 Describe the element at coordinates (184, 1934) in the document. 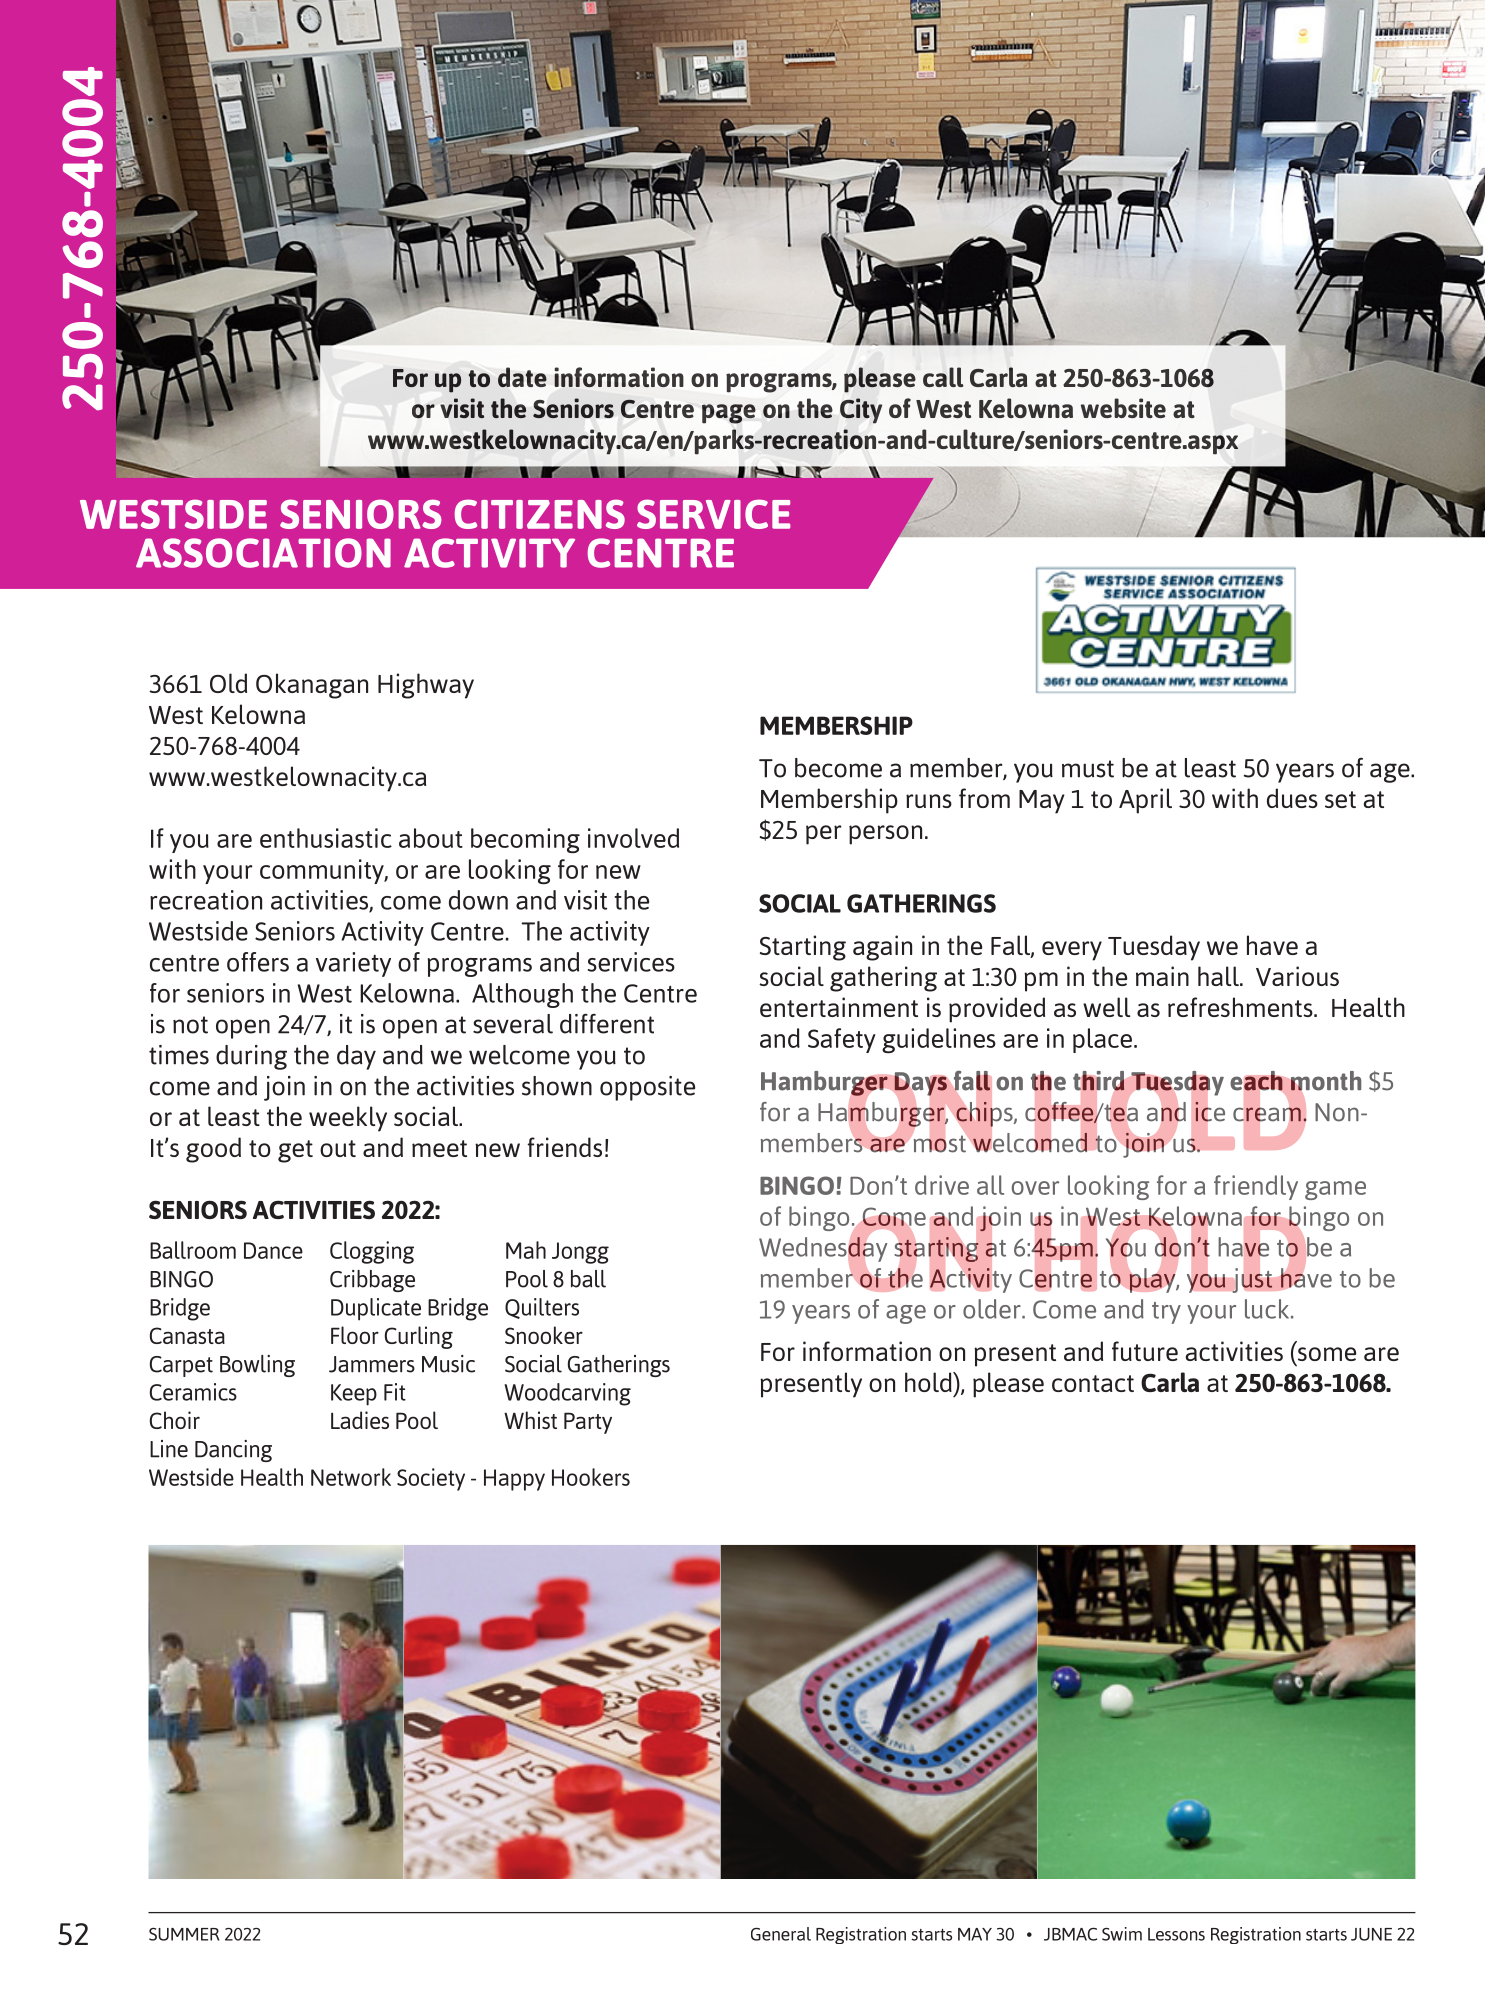

I see `SUMMER` at that location.
